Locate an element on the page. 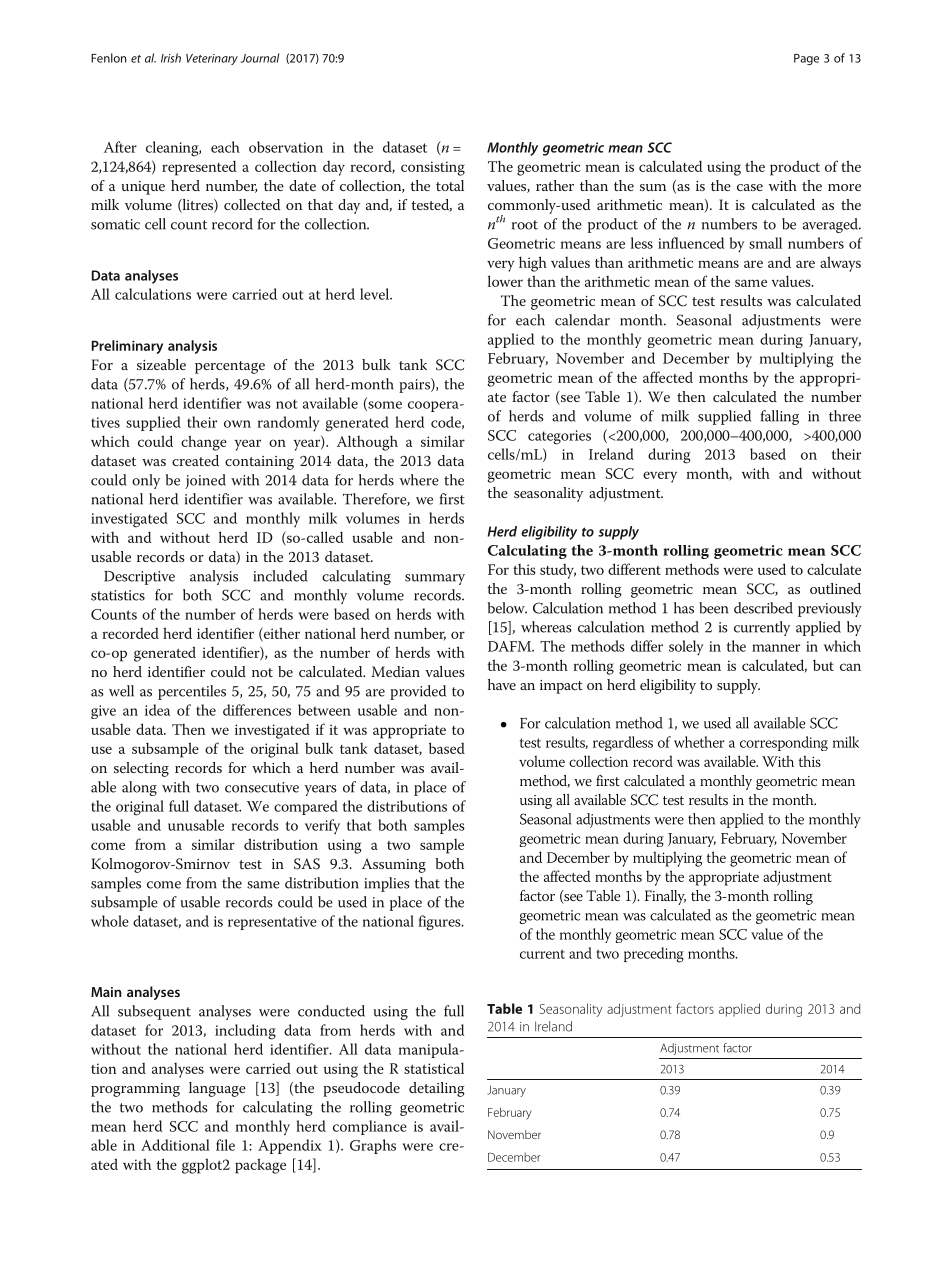 This document has height=1265, width=952. figures is located at coordinates (440, 923).
